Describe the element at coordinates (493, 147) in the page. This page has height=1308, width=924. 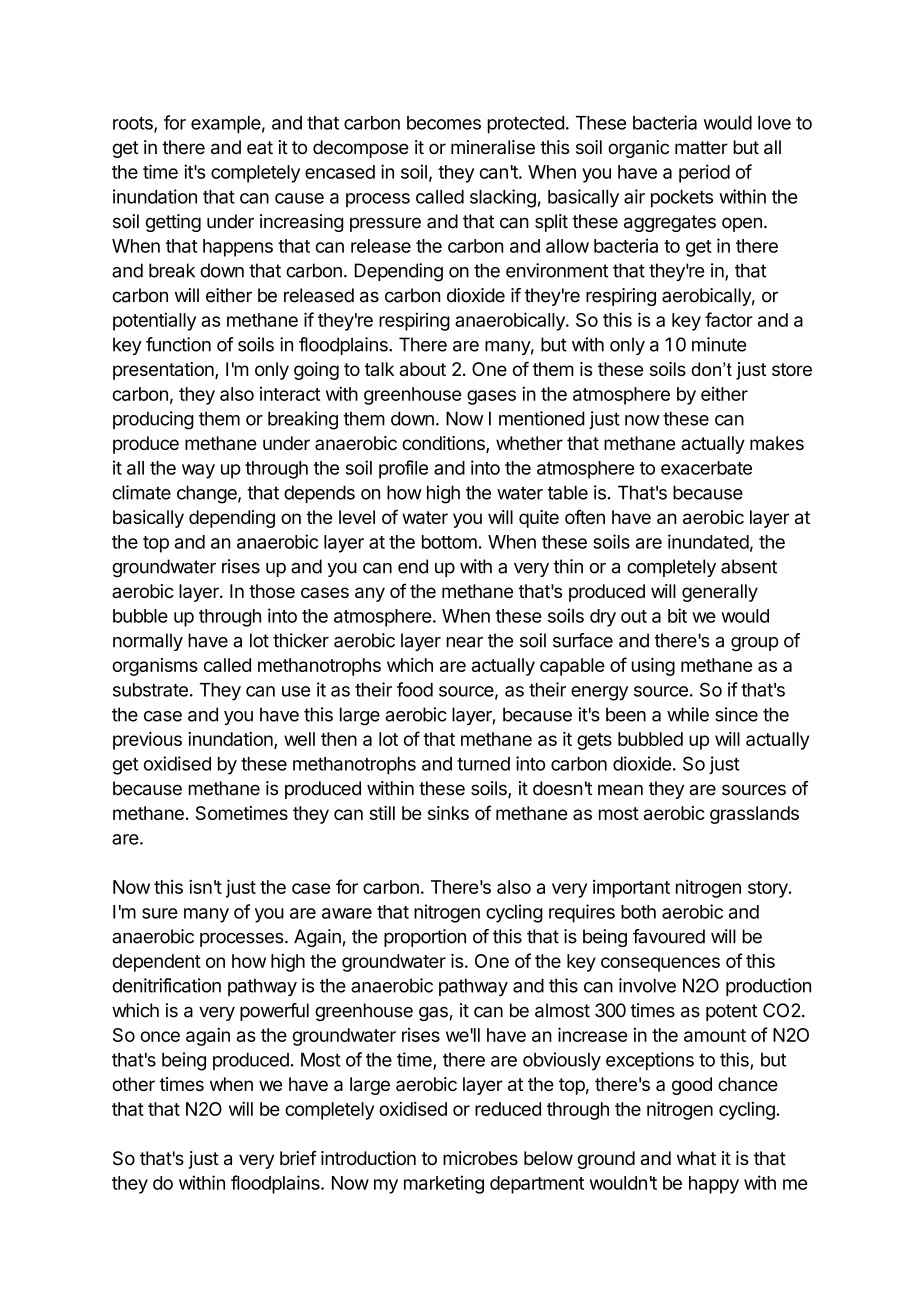
I see `mineralise` at that location.
